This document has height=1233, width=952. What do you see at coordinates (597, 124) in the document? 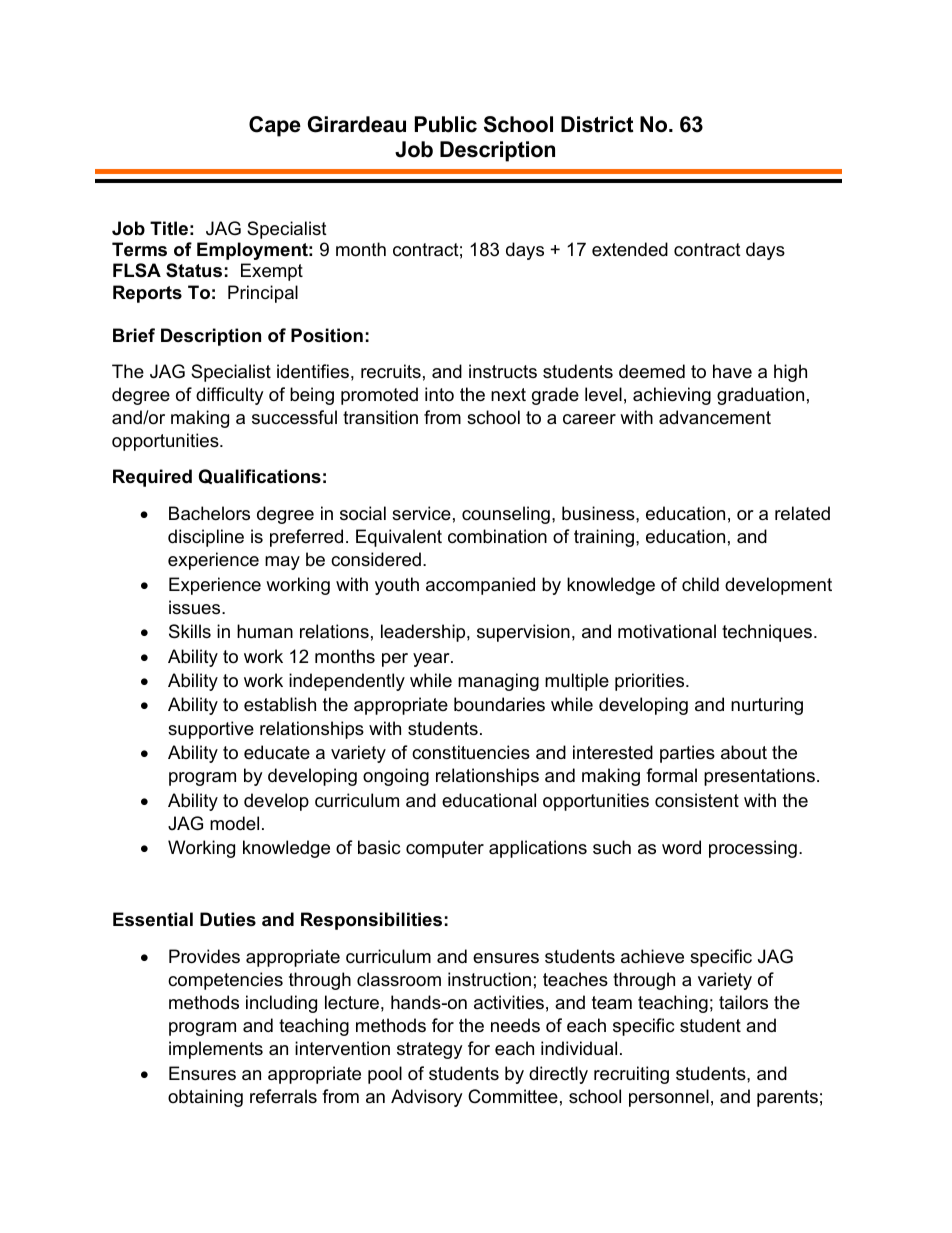
I see `District` at bounding box center [597, 124].
